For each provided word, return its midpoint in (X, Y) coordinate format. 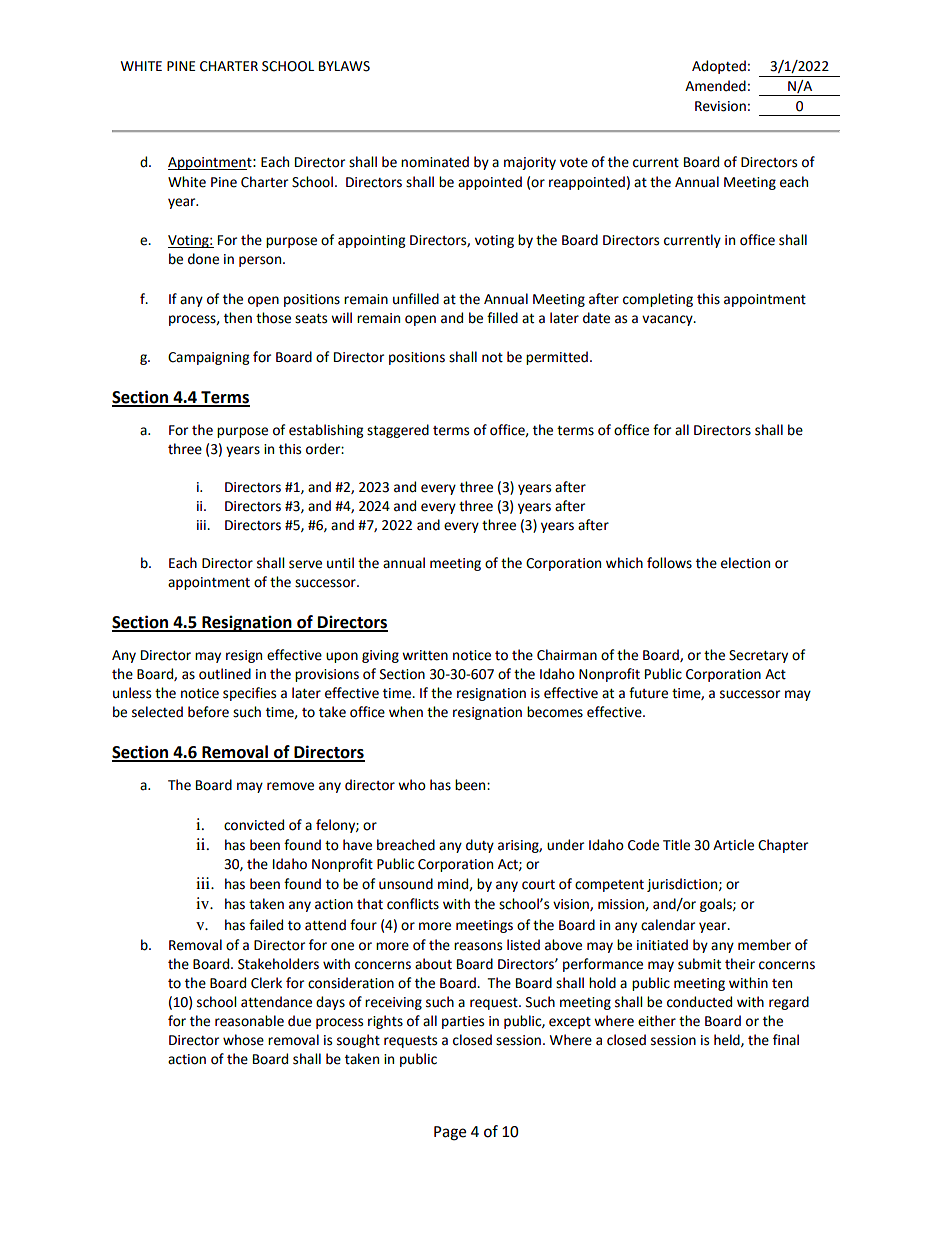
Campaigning (208, 358)
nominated (435, 162)
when (406, 712)
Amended (715, 86)
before (208, 712)
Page (450, 1133)
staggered (398, 431)
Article (733, 845)
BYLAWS (344, 66)
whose (243, 1040)
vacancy (668, 320)
